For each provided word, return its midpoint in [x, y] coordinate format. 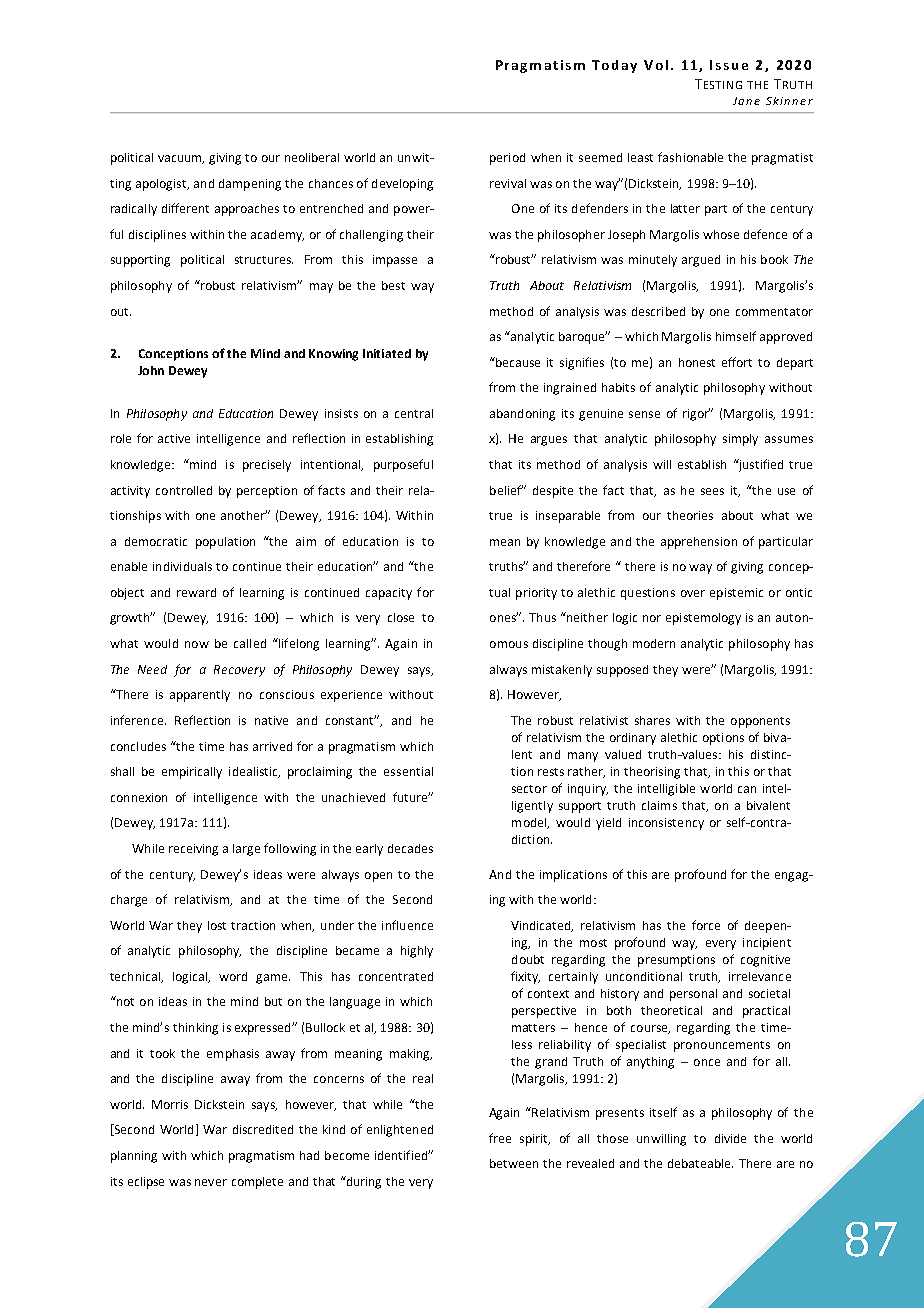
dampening [250, 185]
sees [712, 491]
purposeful [403, 465]
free [500, 1138]
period [507, 159]
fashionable [690, 157]
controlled [184, 490]
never [211, 1182]
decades [410, 848]
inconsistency [666, 824]
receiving [193, 850]
